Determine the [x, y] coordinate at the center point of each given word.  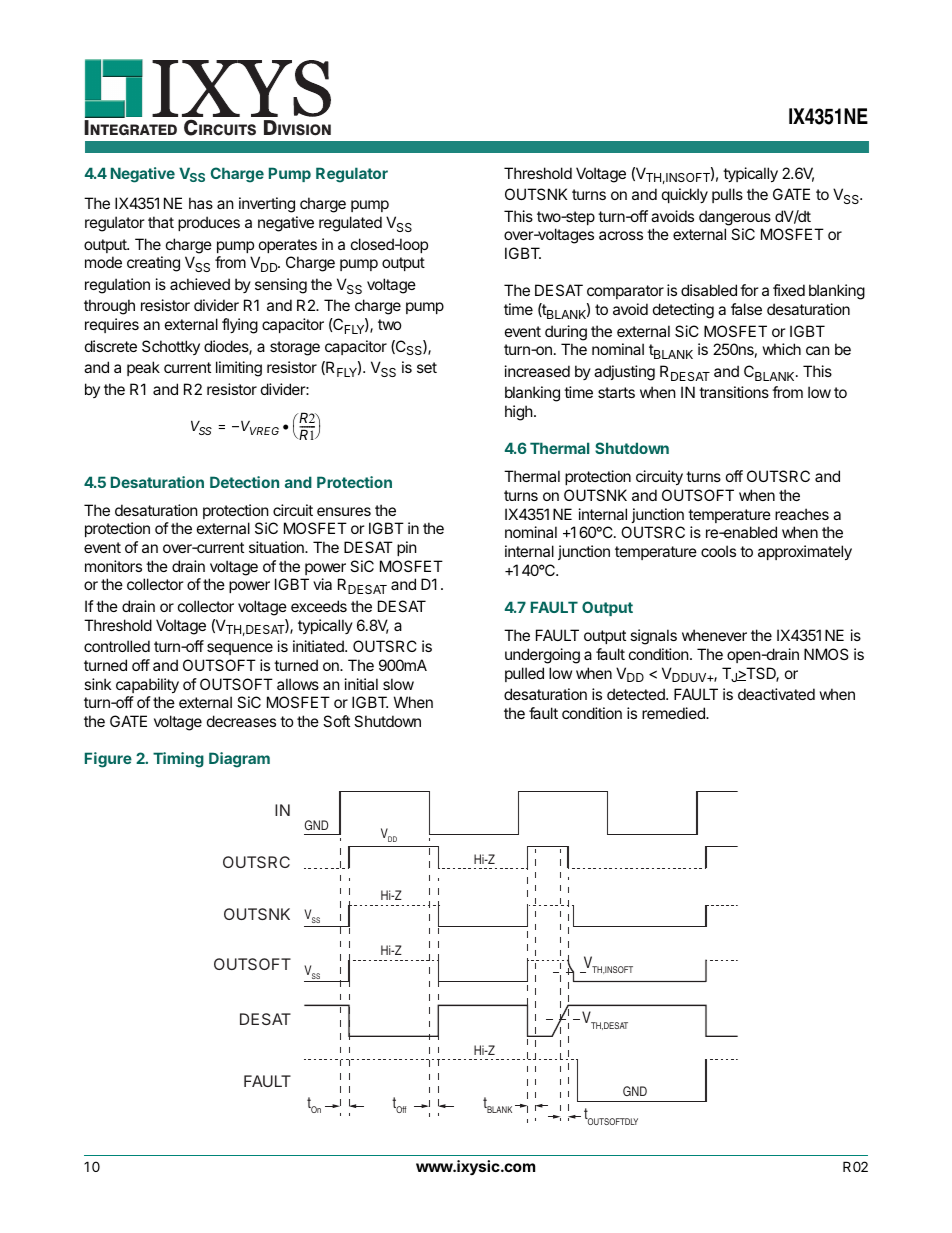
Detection [244, 482]
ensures [344, 511]
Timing [178, 760]
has [201, 203]
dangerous [735, 218]
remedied [674, 713]
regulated [350, 224]
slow [398, 684]
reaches [802, 514]
